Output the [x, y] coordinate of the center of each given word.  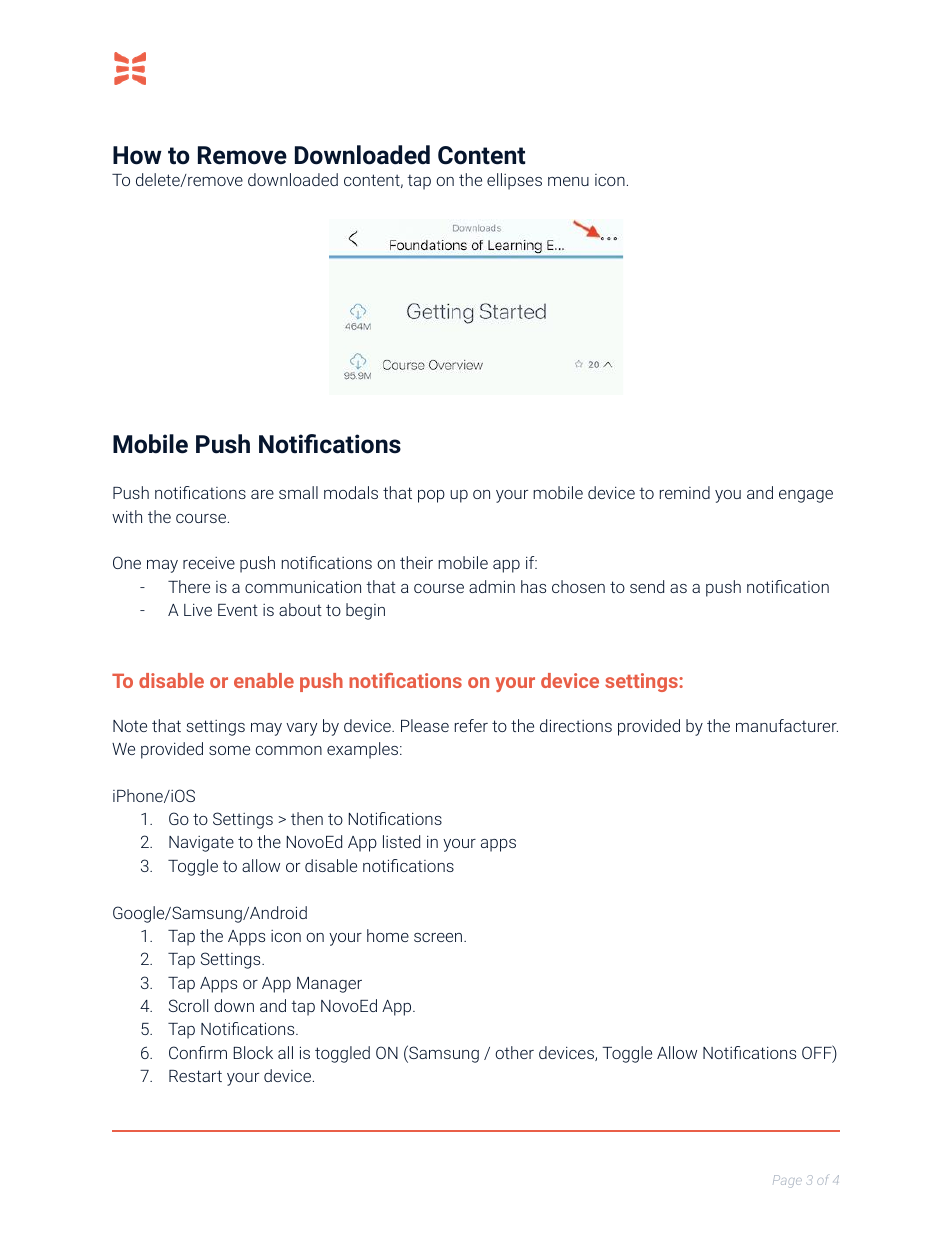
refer [471, 725]
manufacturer [787, 725]
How [137, 155]
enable [264, 680]
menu [568, 181]
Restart [195, 1076]
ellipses [514, 181]
